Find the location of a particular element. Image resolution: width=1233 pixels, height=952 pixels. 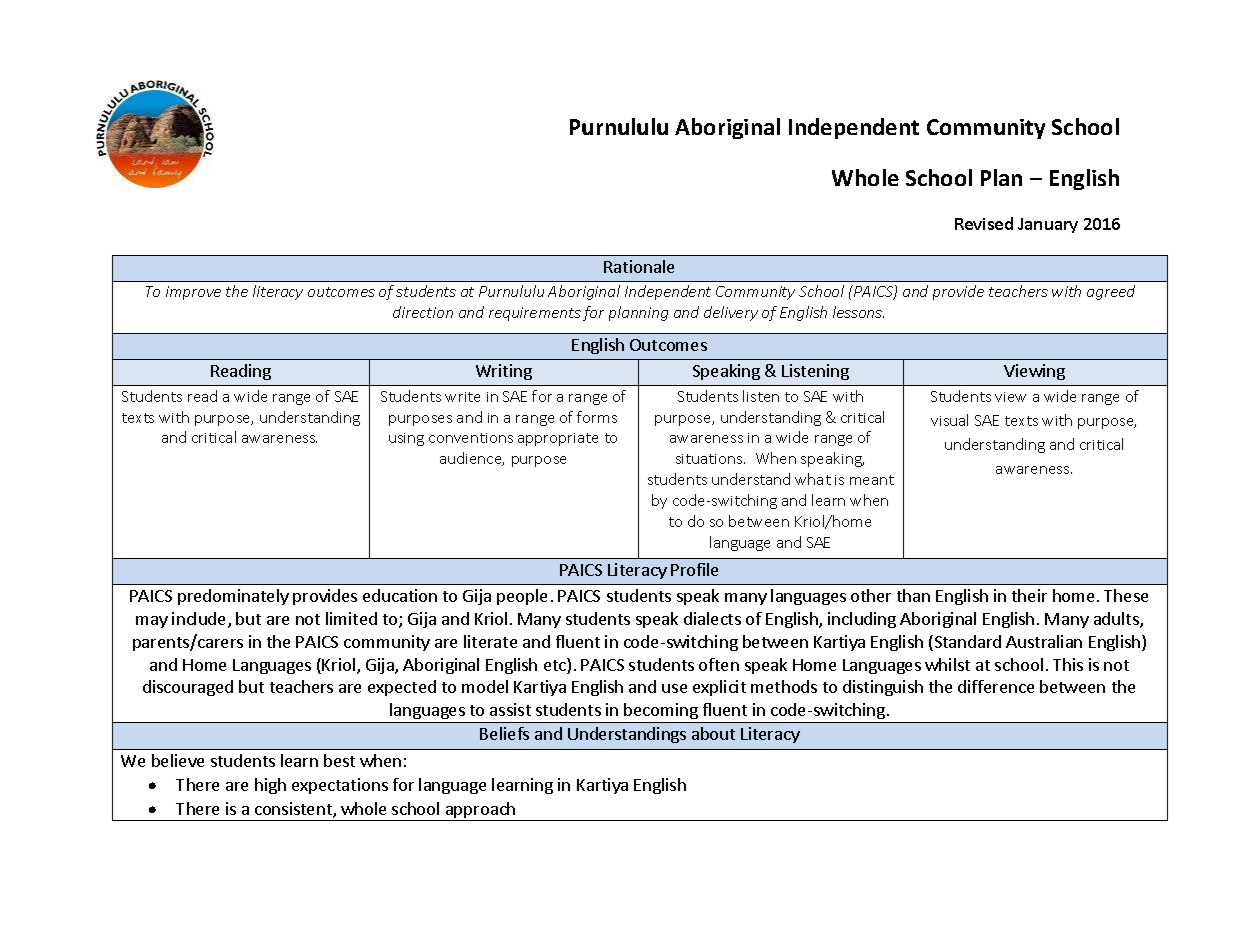

meant is located at coordinates (872, 480).
